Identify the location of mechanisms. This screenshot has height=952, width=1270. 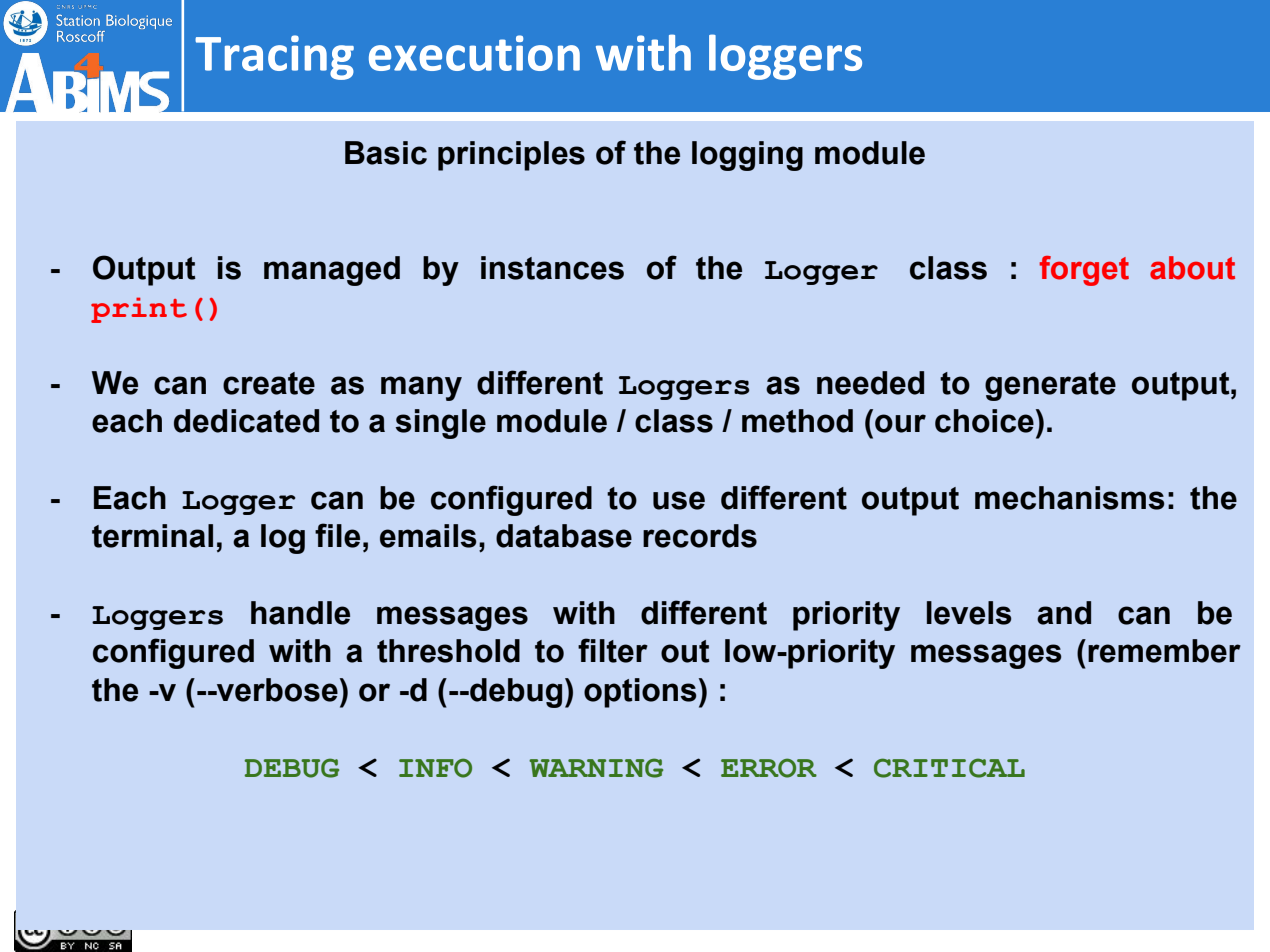
(1070, 498).
